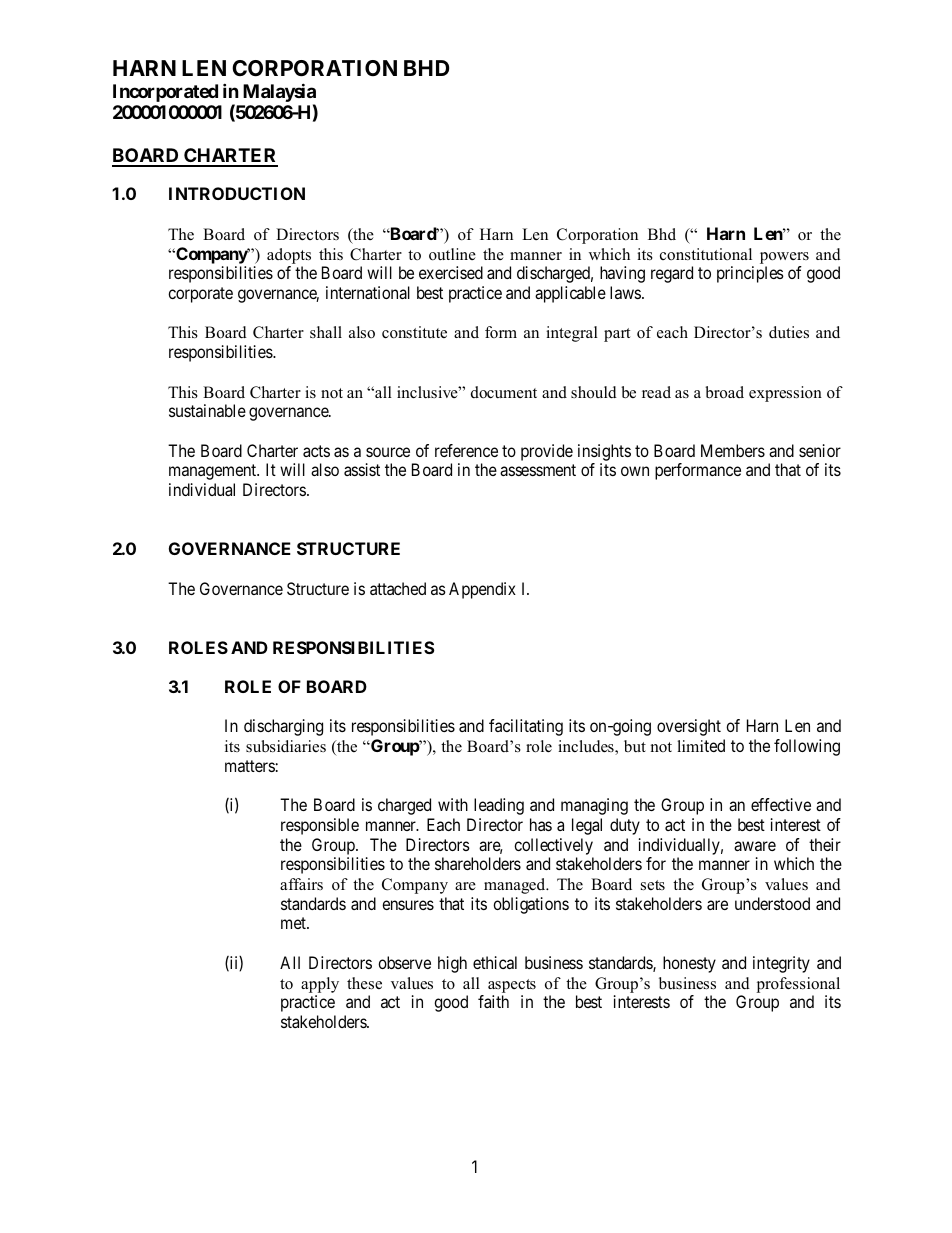 The image size is (952, 1233). Describe the element at coordinates (784, 258) in the document. I see `powers` at that location.
